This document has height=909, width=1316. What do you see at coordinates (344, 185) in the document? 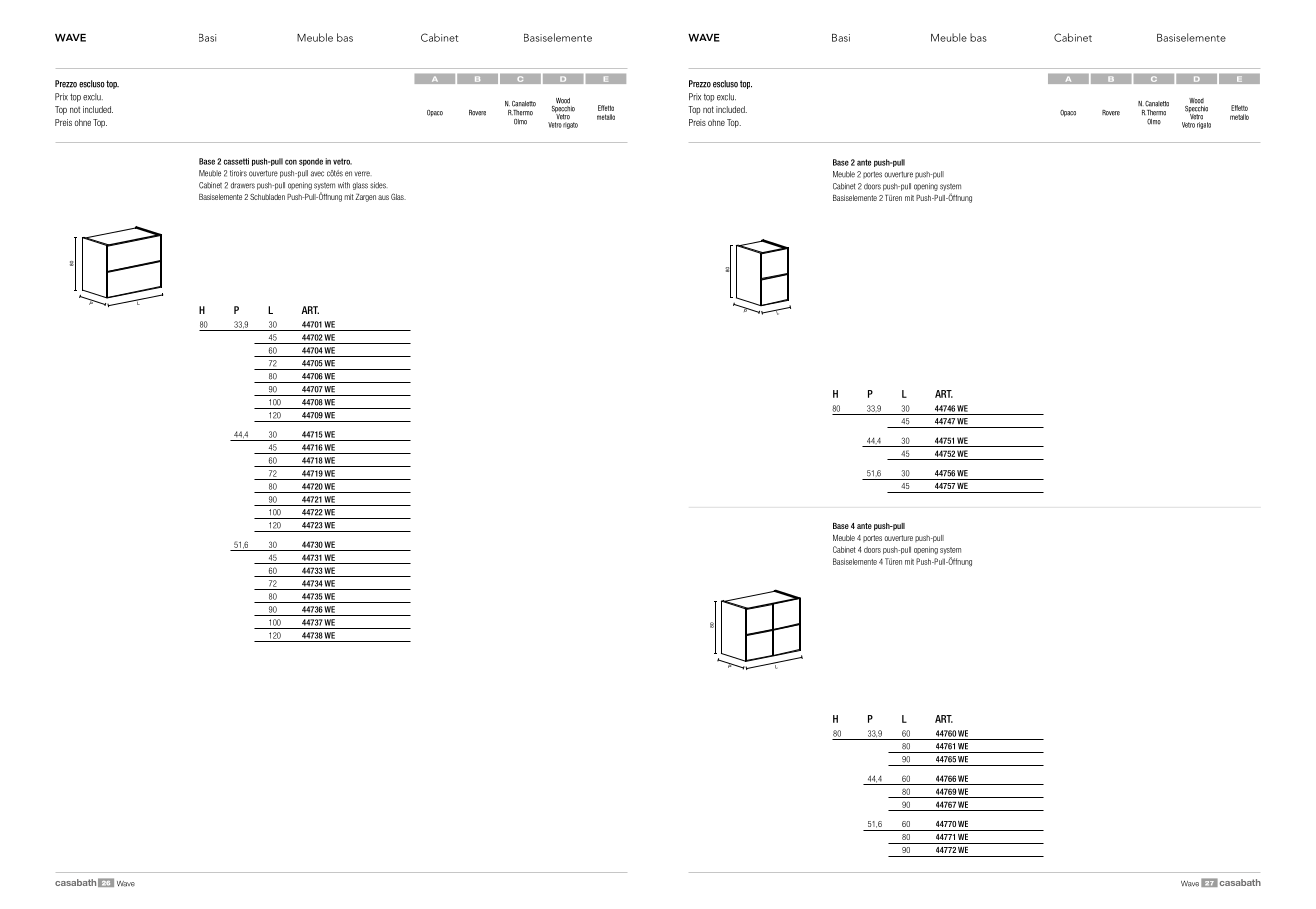
I see `with` at bounding box center [344, 185].
